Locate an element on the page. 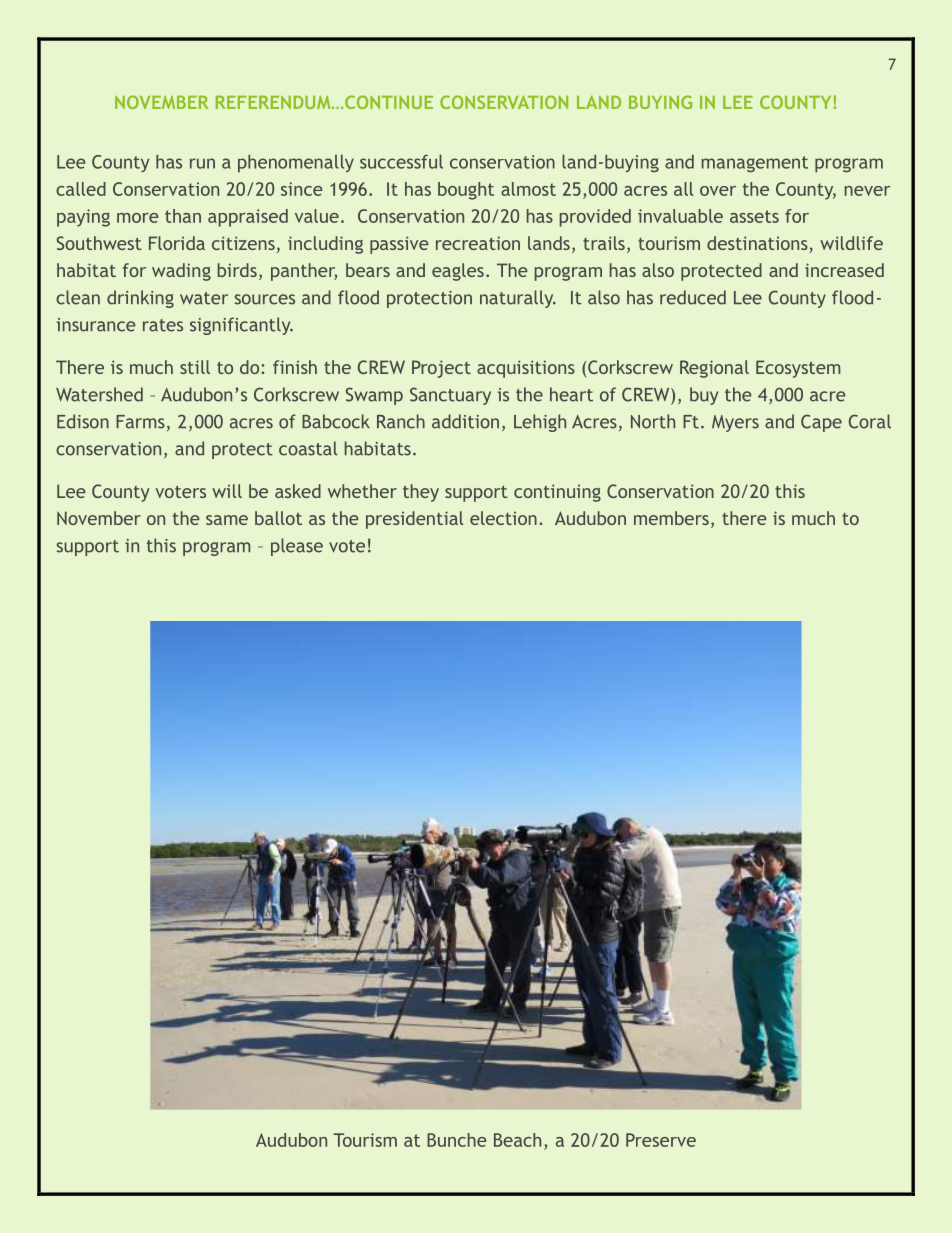  election is located at coordinates (503, 518).
